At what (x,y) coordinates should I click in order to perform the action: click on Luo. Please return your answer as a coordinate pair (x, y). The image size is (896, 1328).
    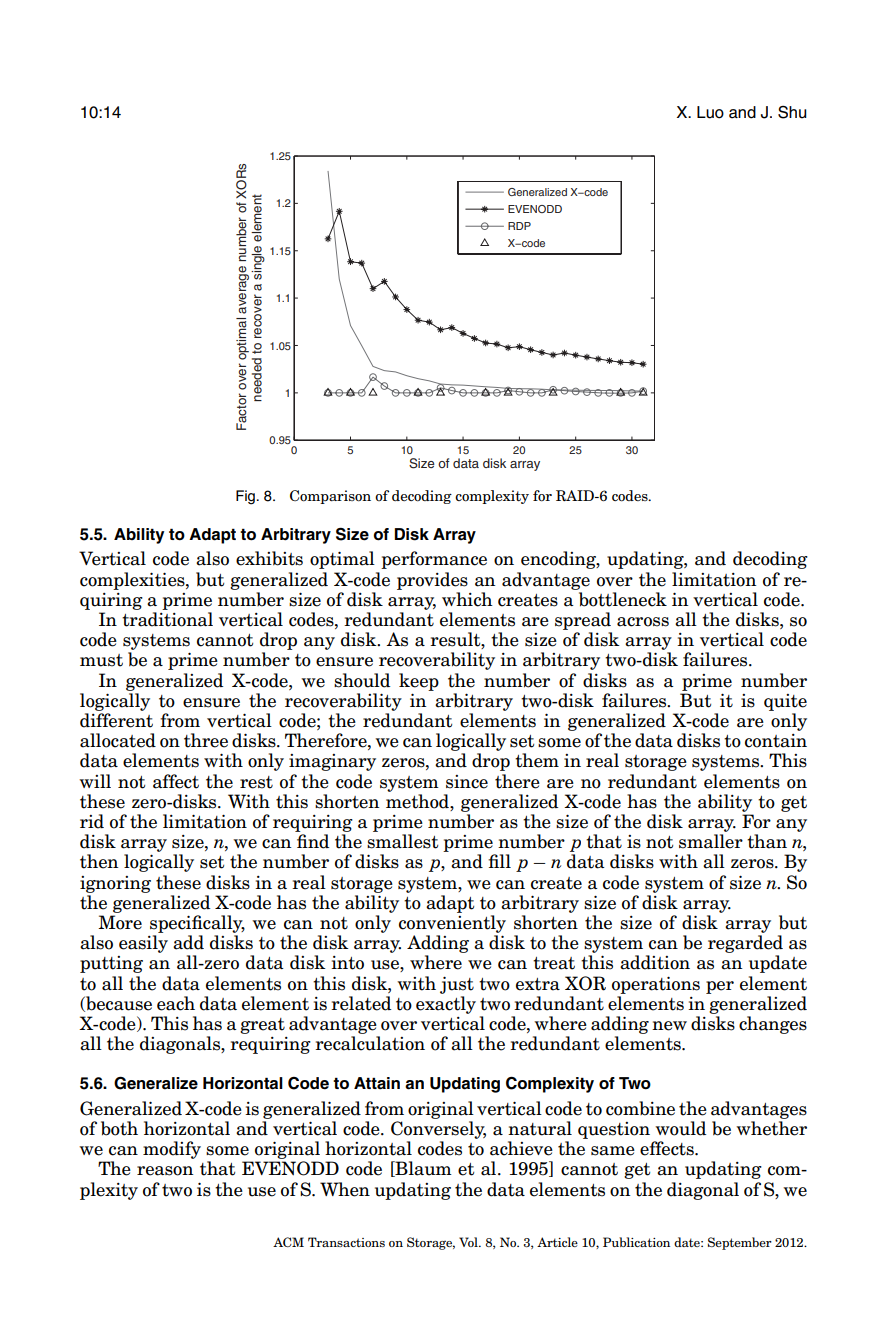
    Looking at the image, I should click on (710, 112).
